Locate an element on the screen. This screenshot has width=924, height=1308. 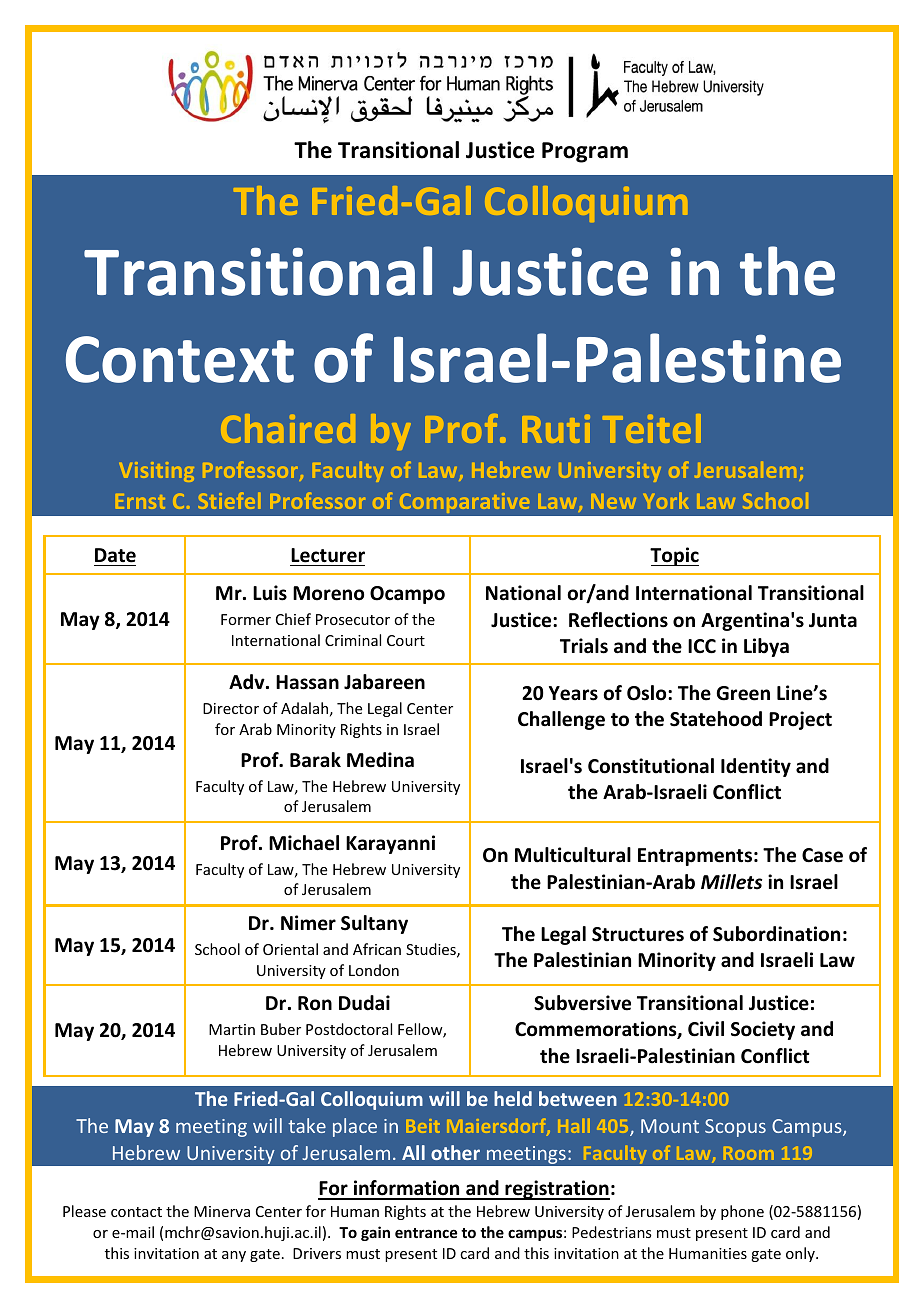
York is located at coordinates (666, 501).
